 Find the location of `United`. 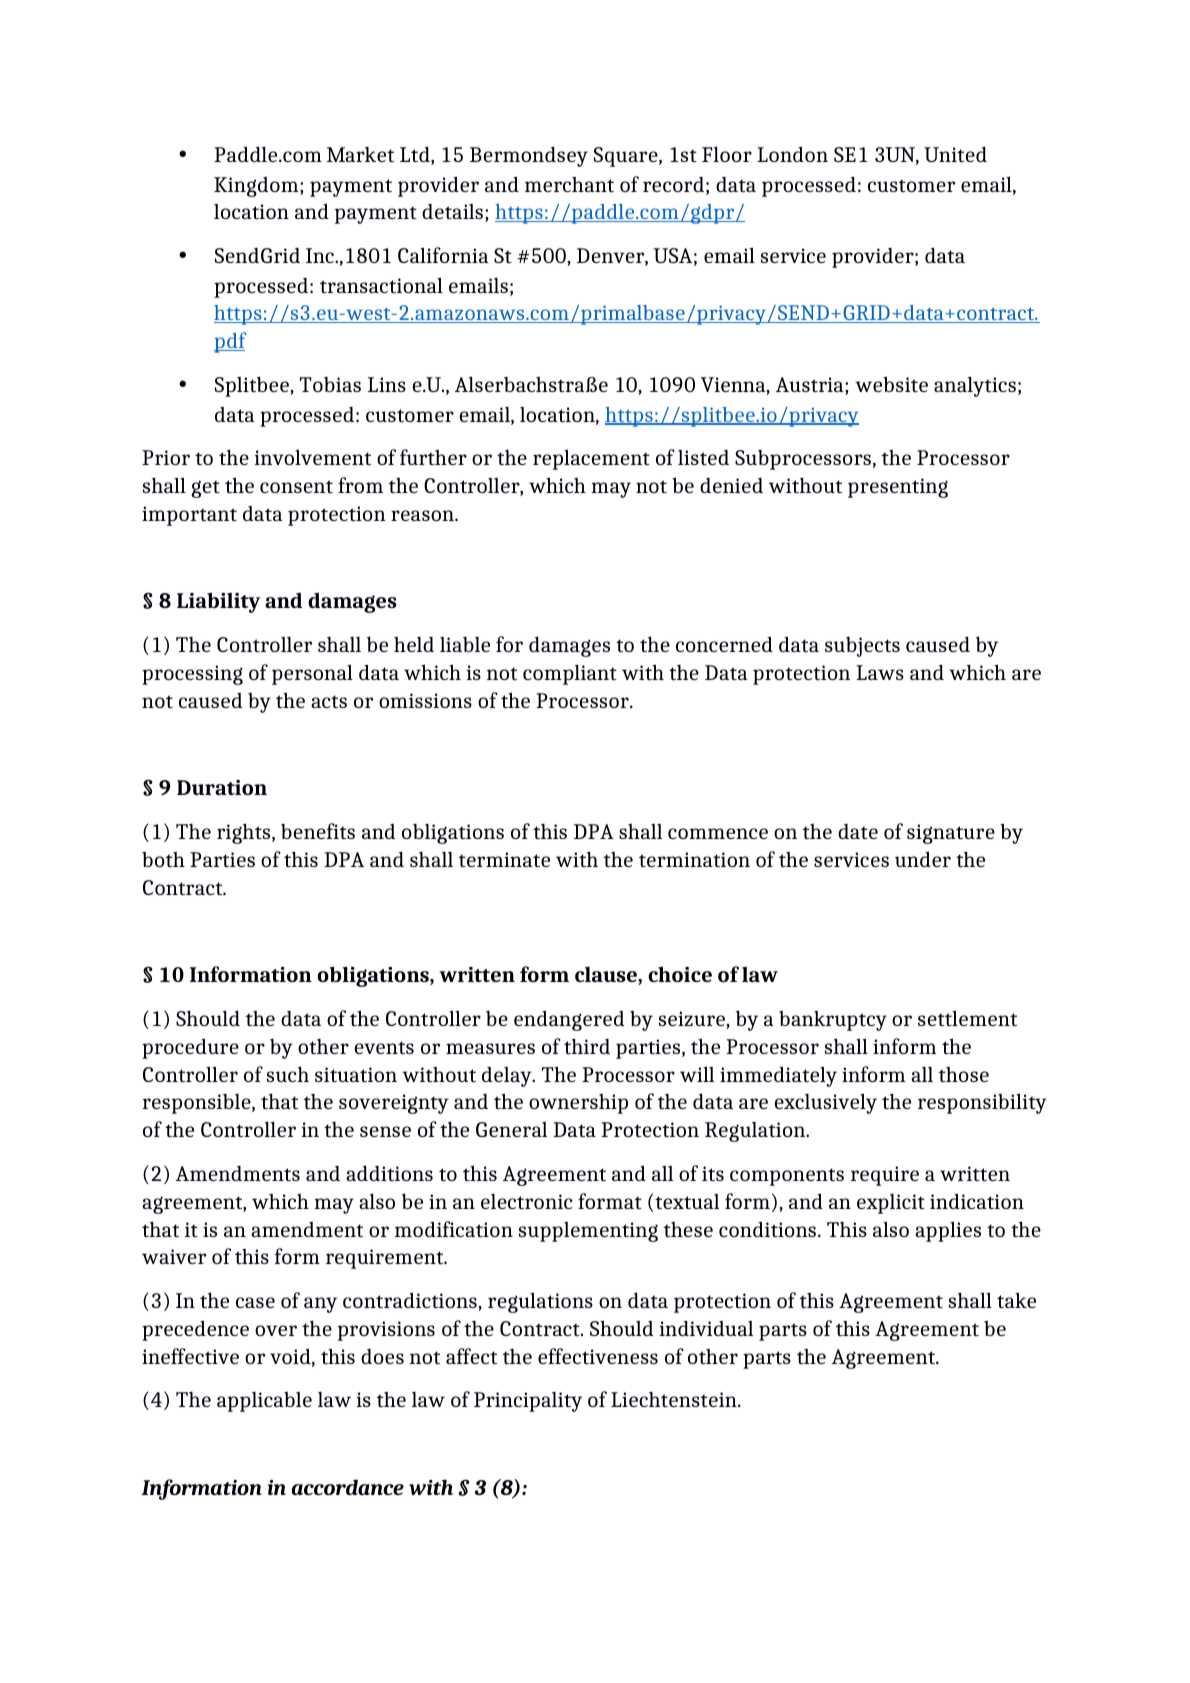

United is located at coordinates (955, 154).
